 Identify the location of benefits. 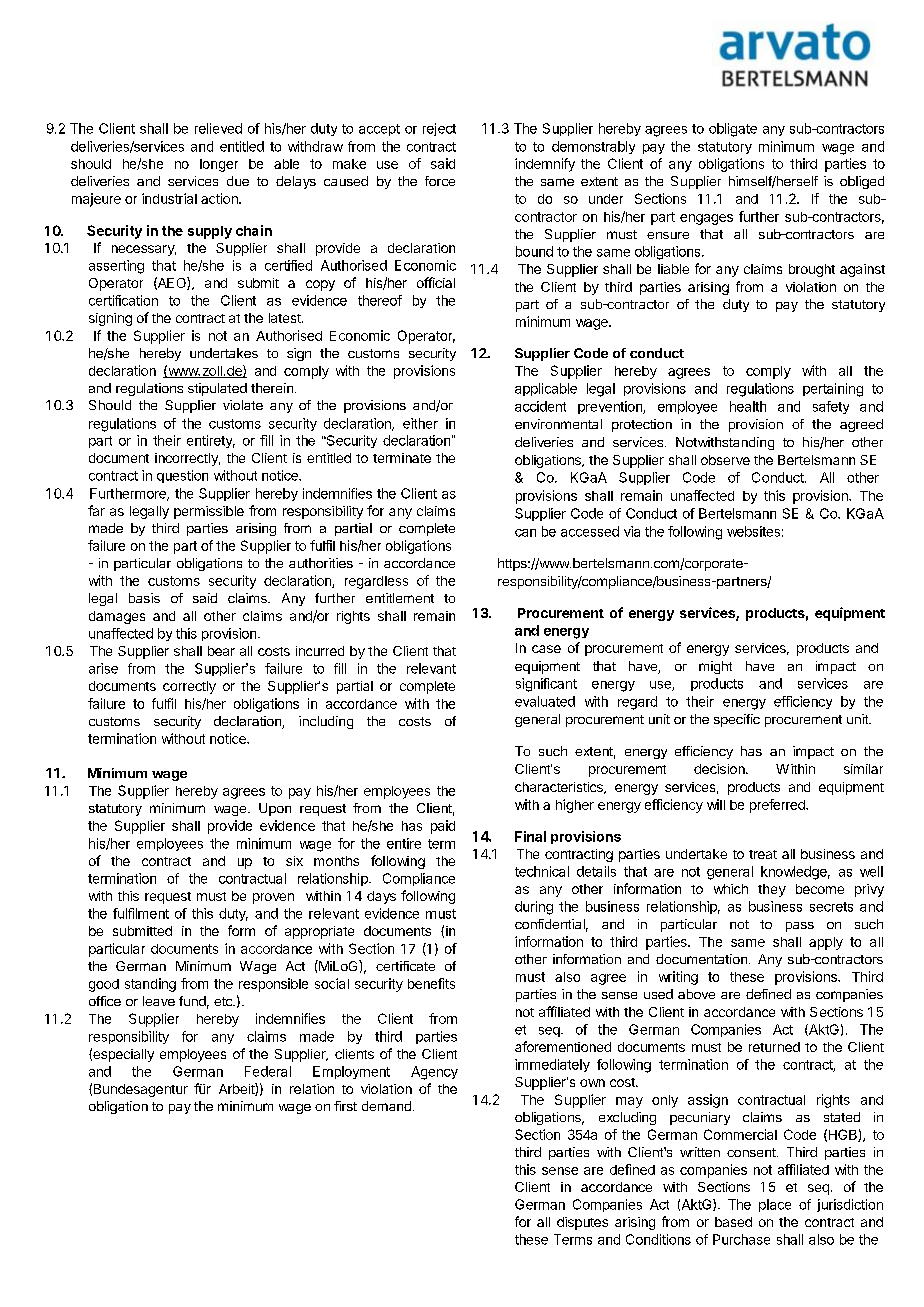
(431, 983).
